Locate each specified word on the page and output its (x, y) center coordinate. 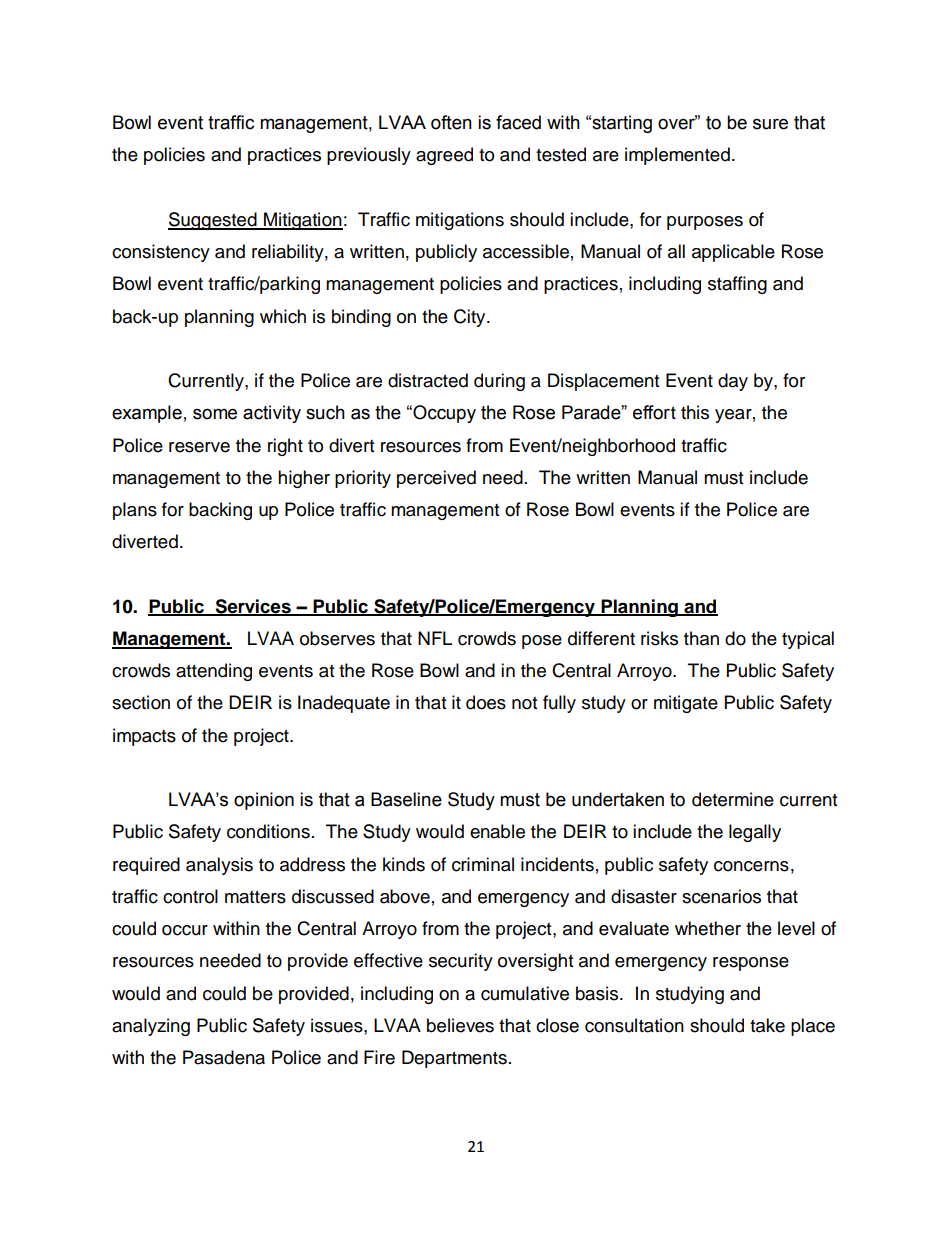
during (499, 382)
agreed (444, 156)
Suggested (213, 221)
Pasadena (224, 1057)
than (701, 638)
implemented (677, 156)
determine (733, 799)
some (215, 414)
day (733, 382)
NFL (435, 638)
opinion (264, 801)
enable (497, 831)
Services (253, 607)
